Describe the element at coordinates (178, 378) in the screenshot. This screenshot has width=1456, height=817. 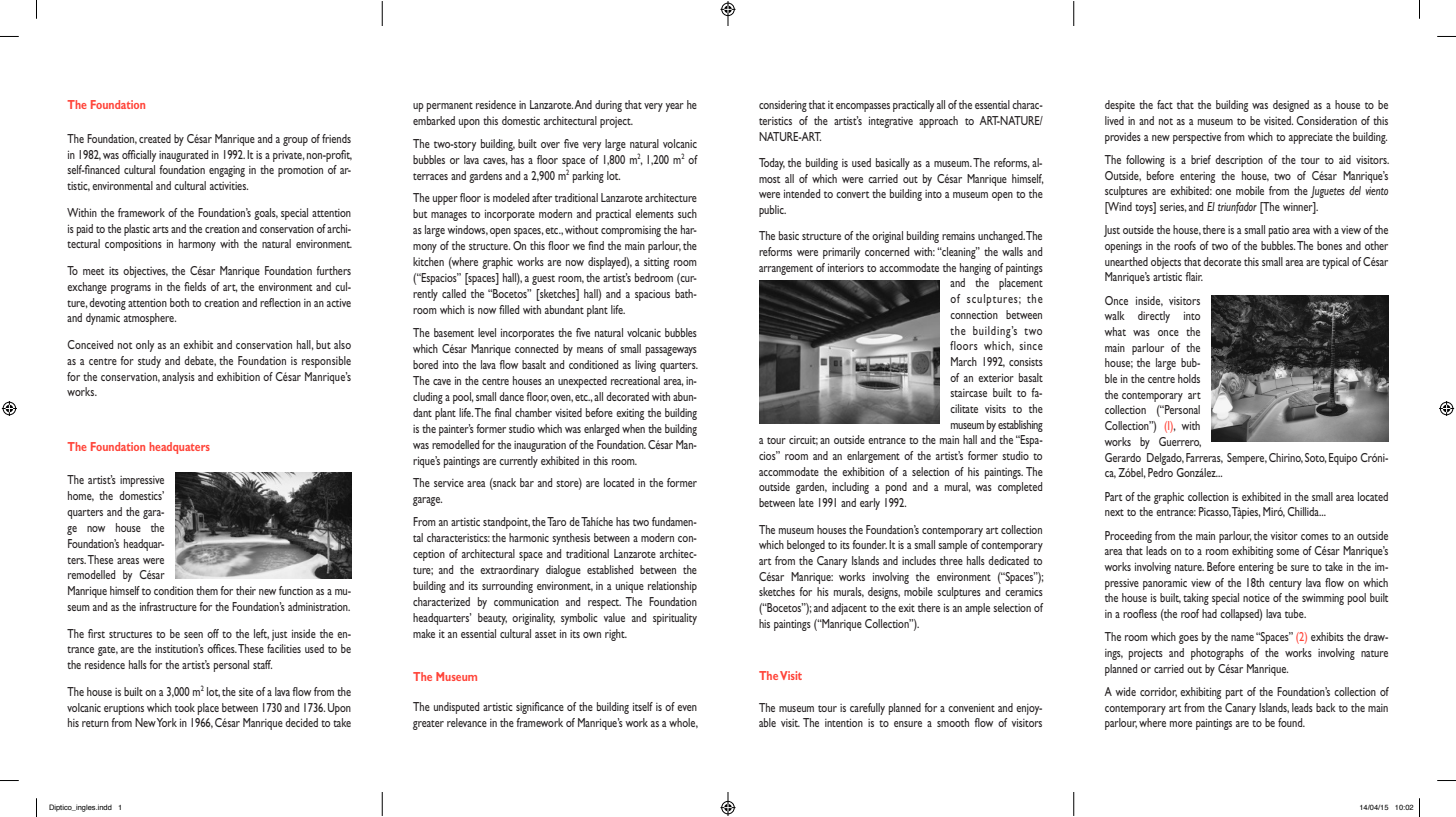
I see `analysis` at that location.
